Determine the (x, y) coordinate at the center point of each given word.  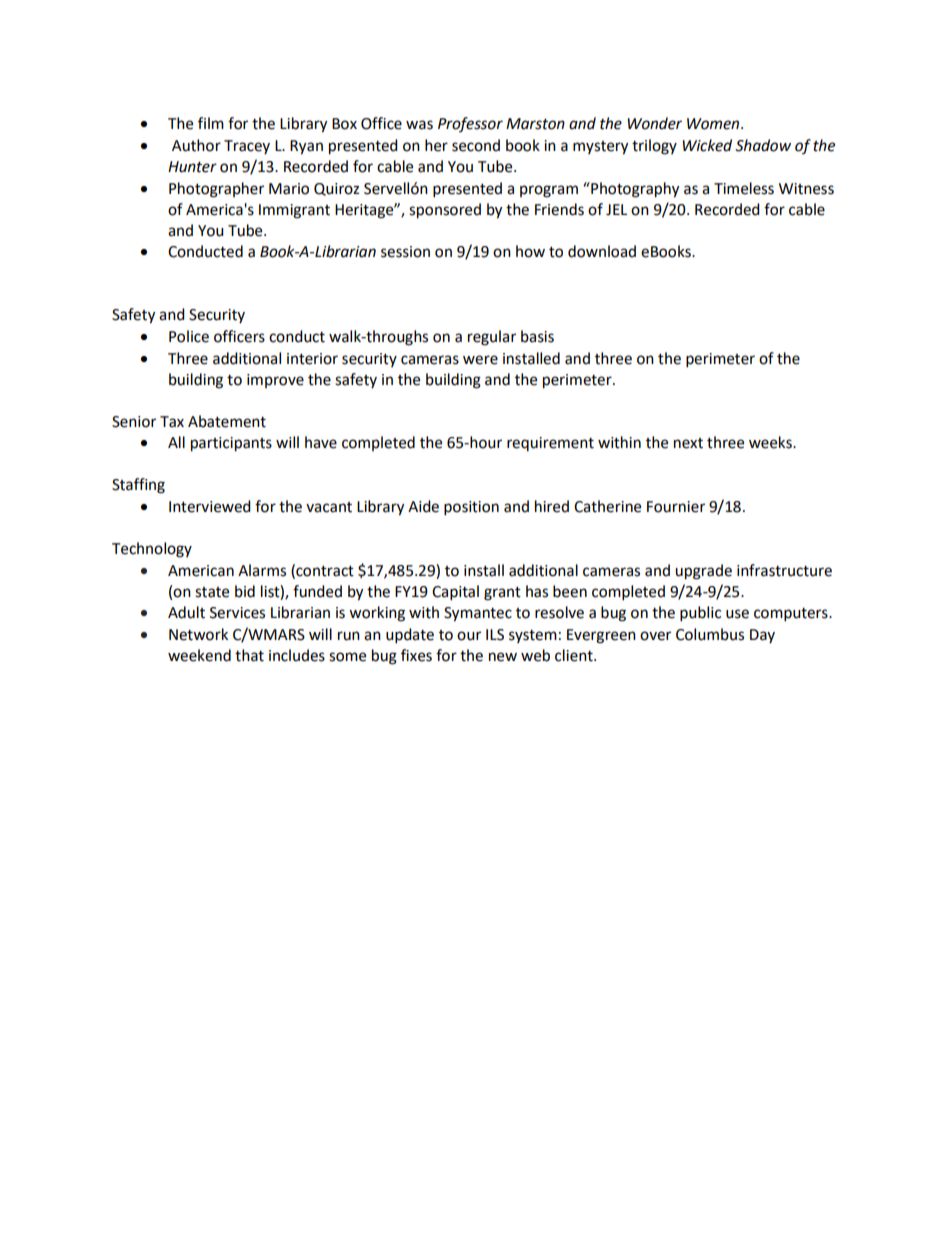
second (476, 145)
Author (196, 145)
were (480, 360)
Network (198, 634)
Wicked (707, 145)
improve (275, 381)
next (688, 443)
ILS (495, 635)
